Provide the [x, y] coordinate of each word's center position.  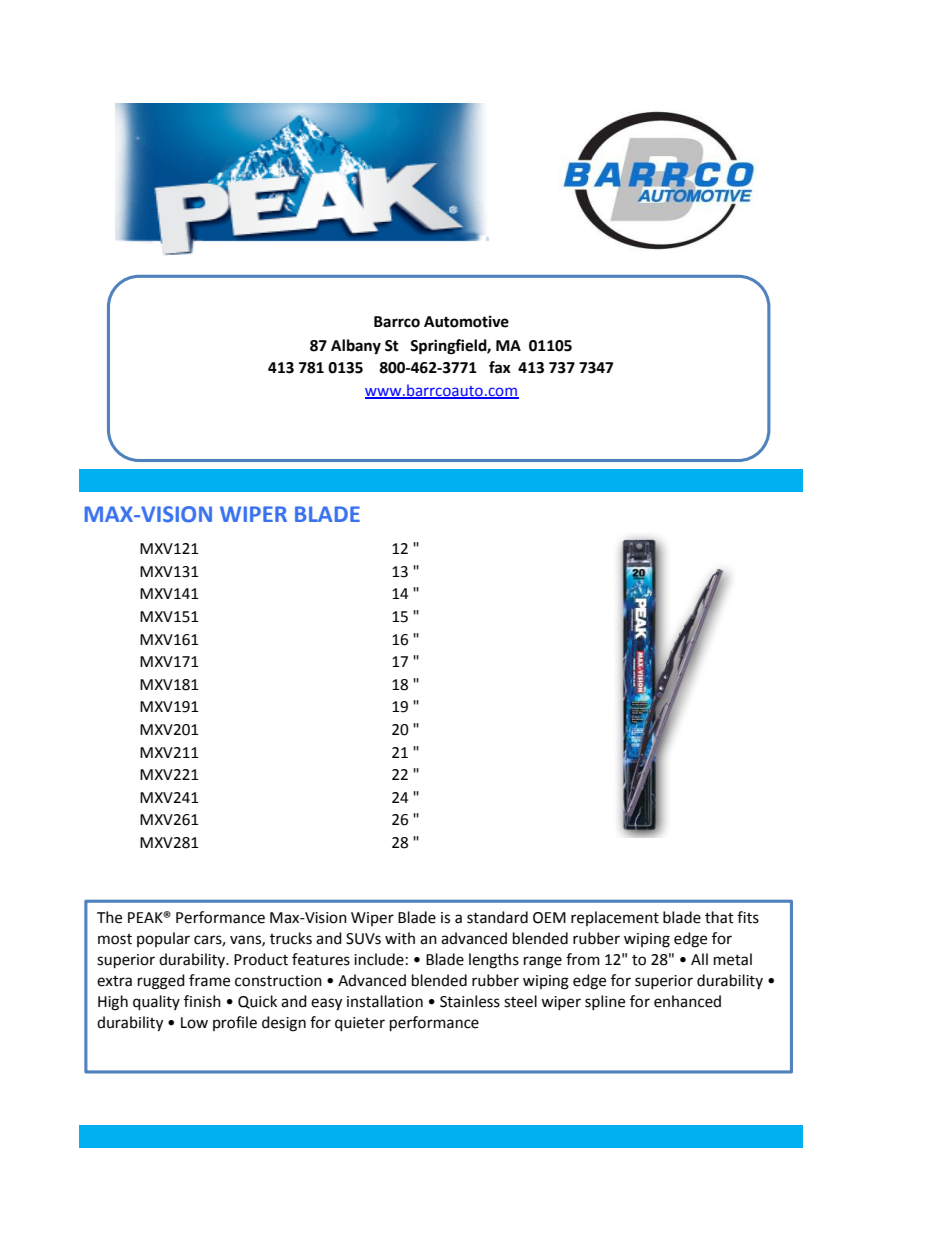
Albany [356, 347]
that [719, 917]
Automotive [466, 321]
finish [202, 1001]
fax [500, 367]
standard [497, 917]
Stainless [470, 1001]
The [109, 917]
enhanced [687, 1001]
